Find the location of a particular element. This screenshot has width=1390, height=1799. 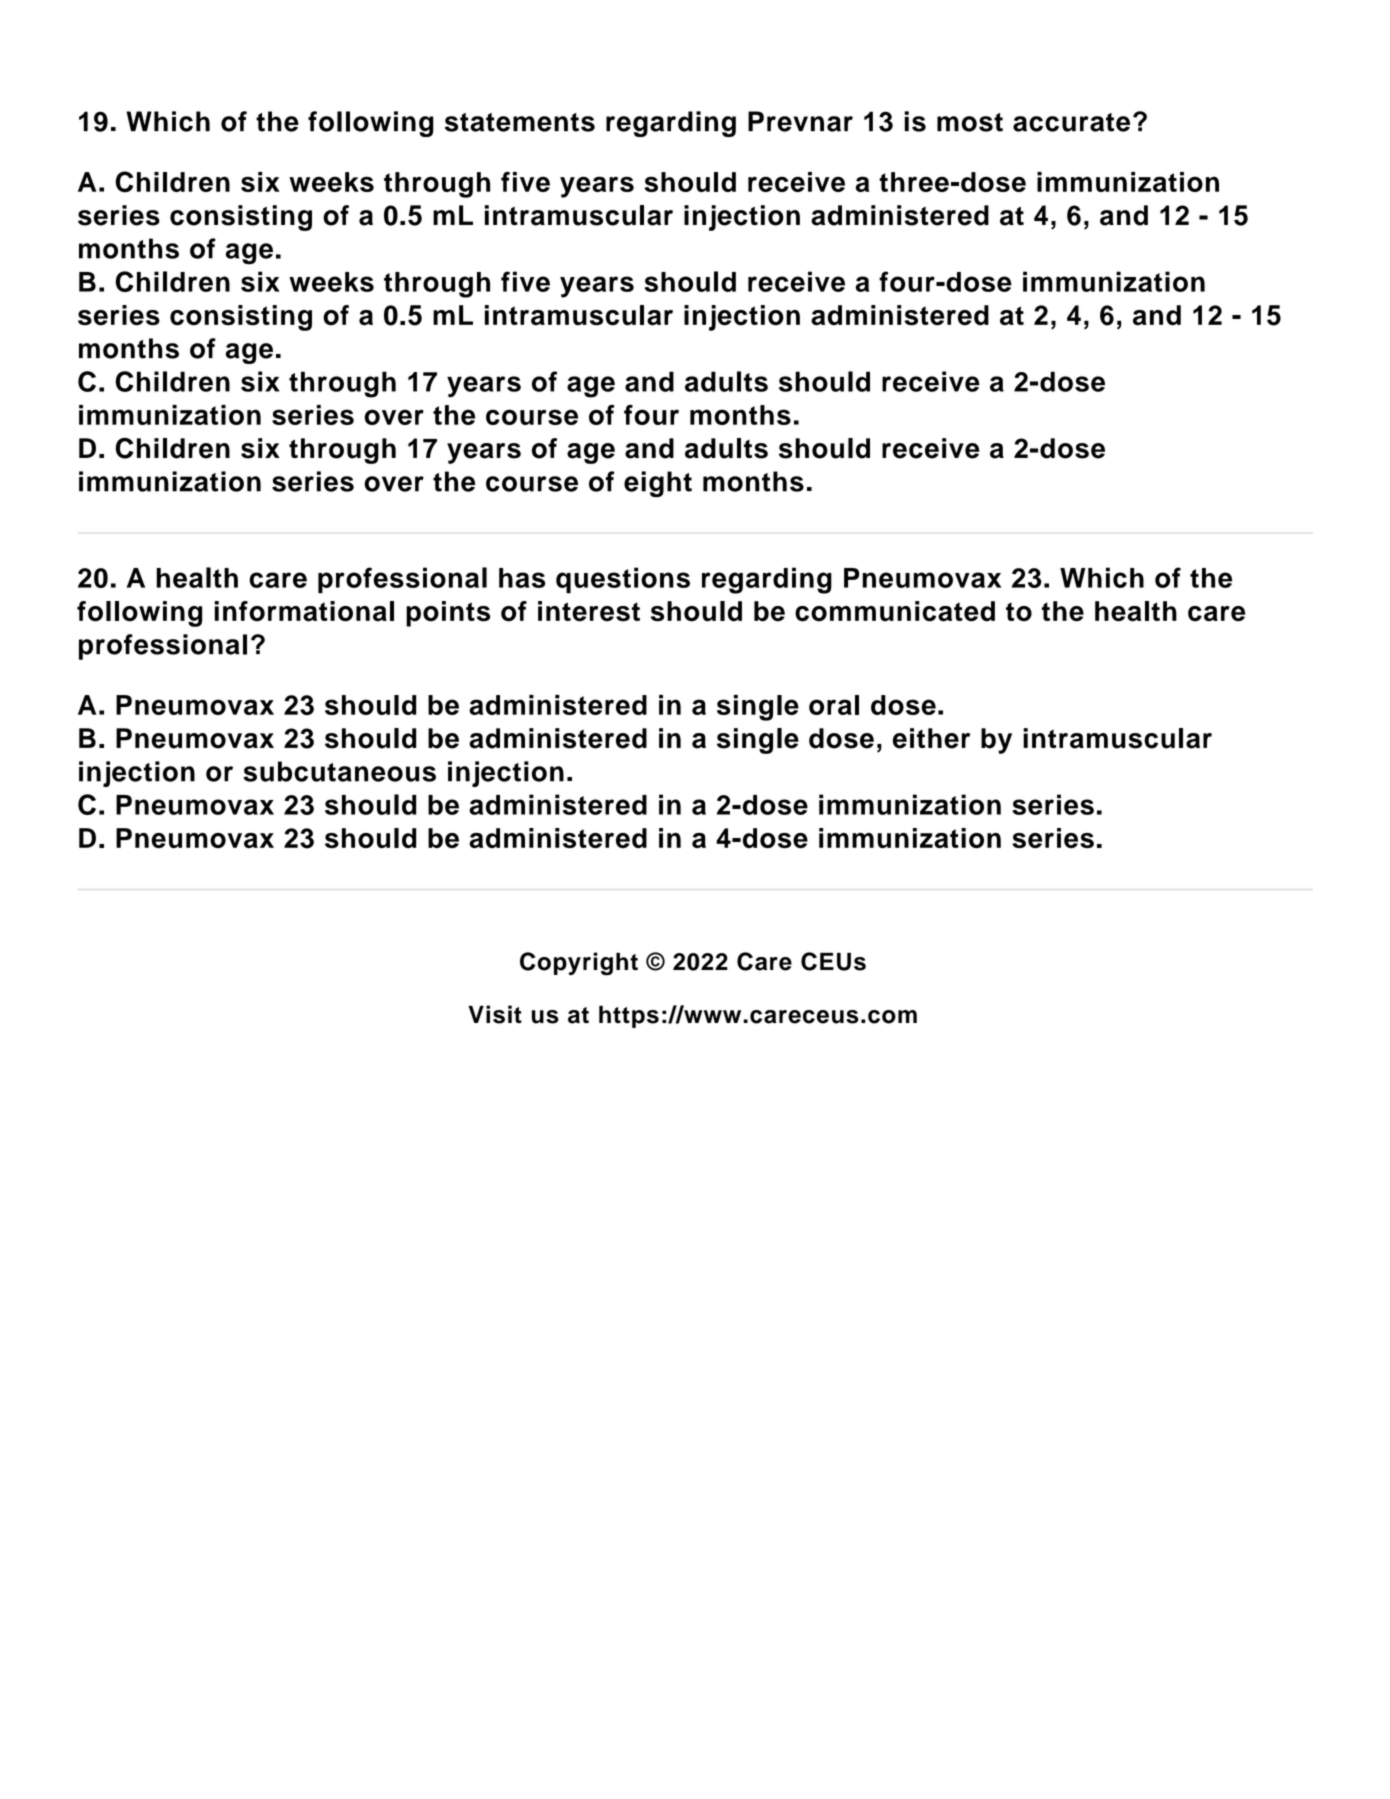

accurate is located at coordinates (1071, 122).
